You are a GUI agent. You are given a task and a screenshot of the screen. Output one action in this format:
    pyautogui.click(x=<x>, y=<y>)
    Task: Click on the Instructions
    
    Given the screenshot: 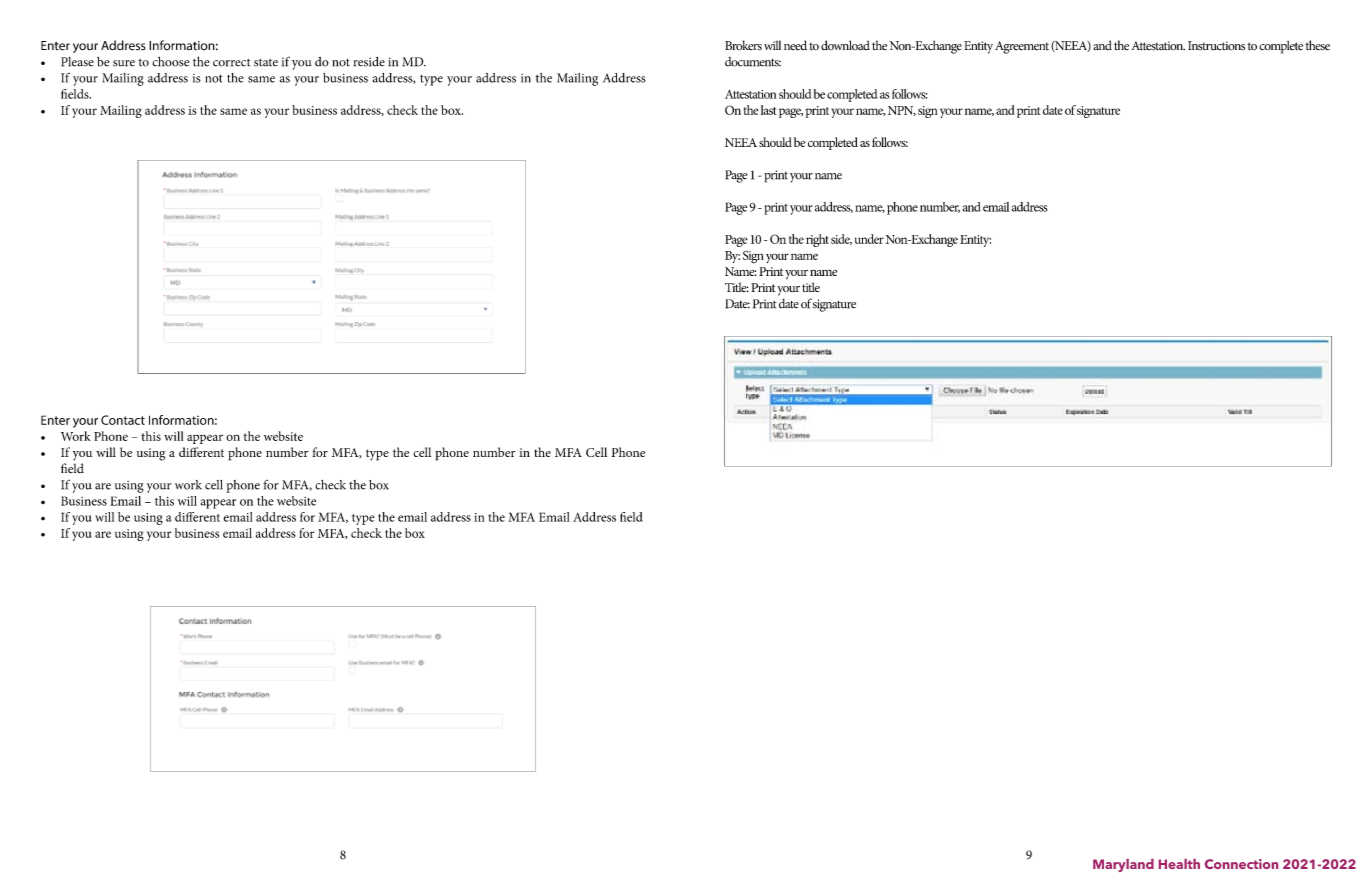 What is the action you would take?
    pyautogui.click(x=1216, y=46)
